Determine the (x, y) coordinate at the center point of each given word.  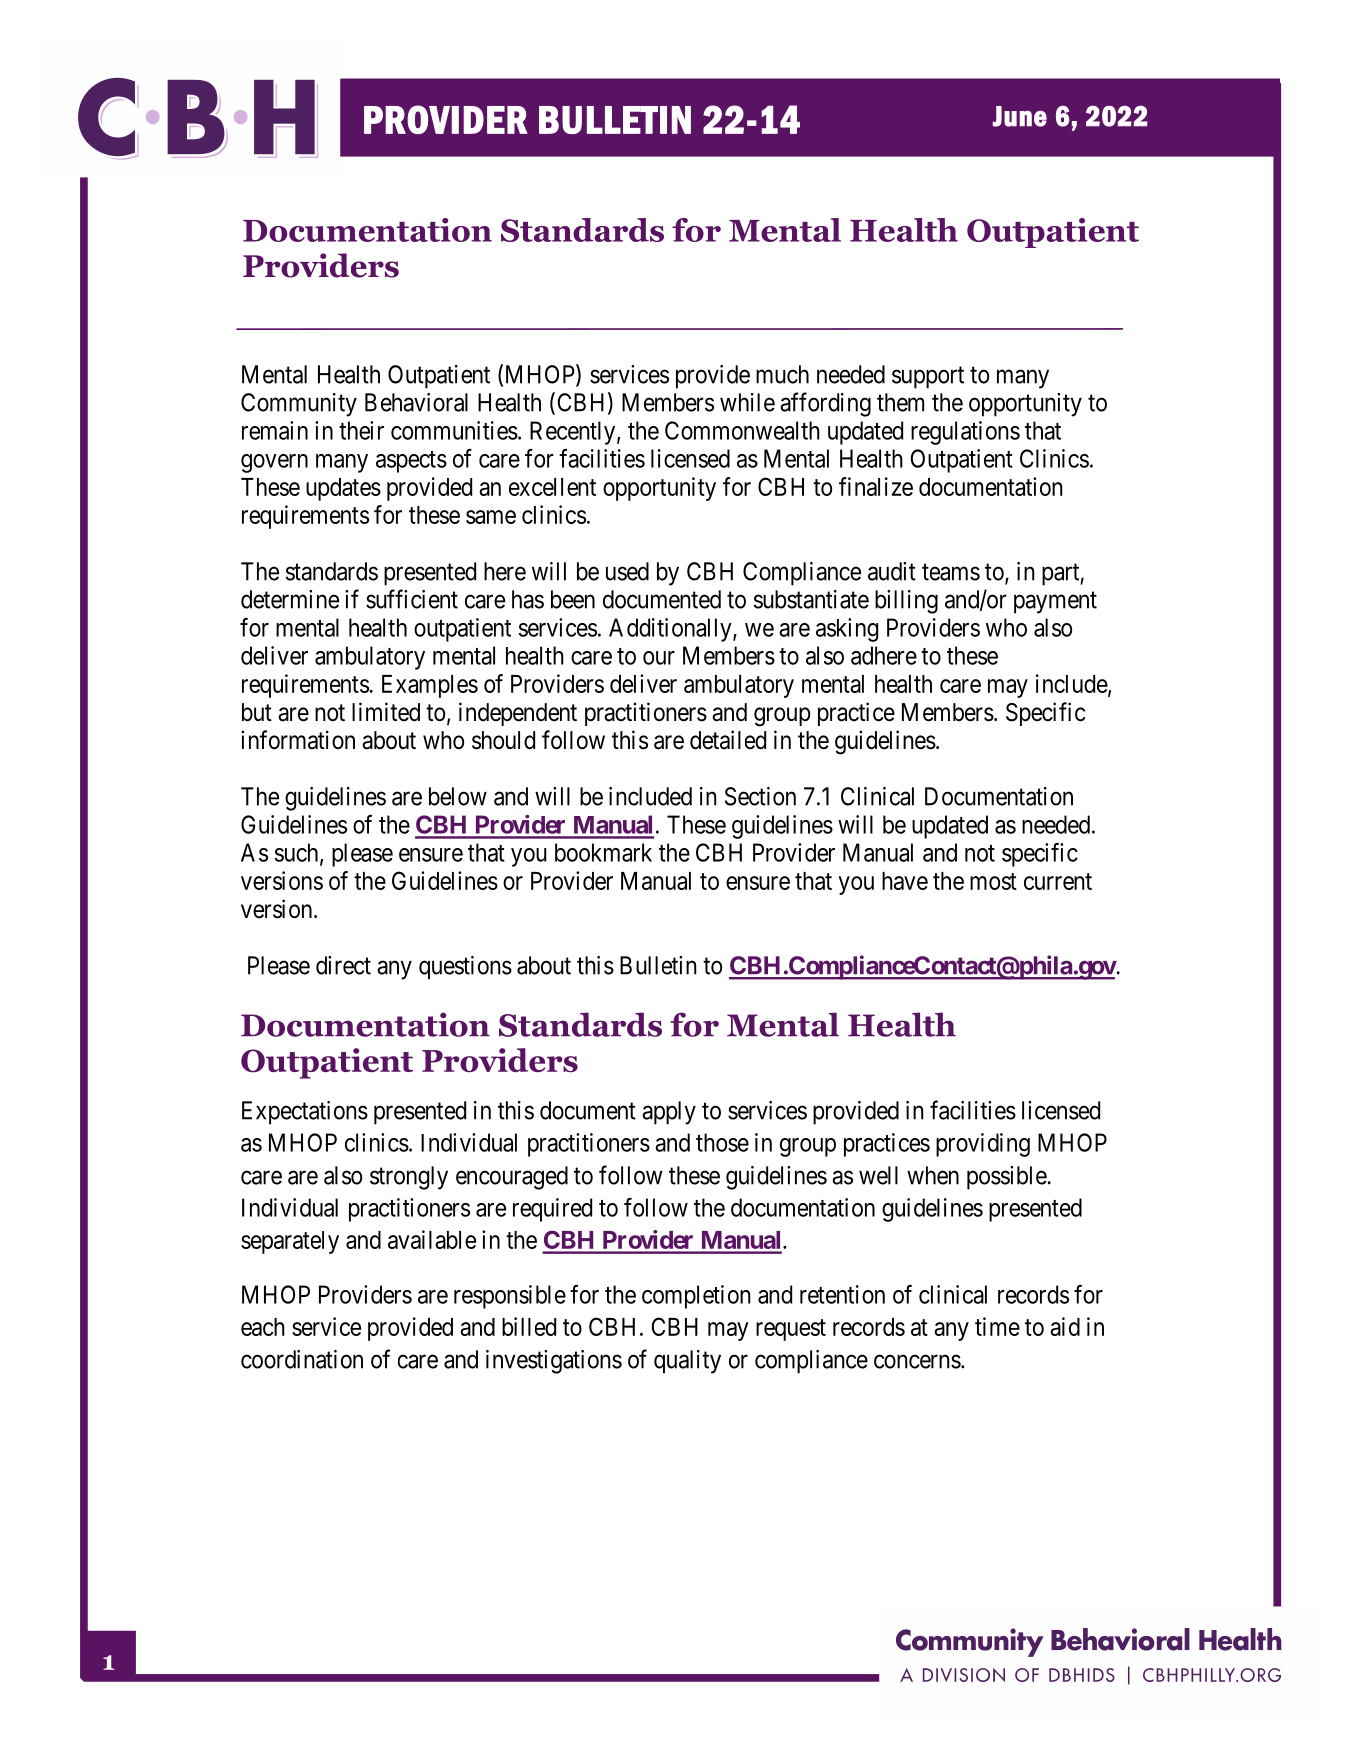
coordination (302, 1359)
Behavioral (416, 402)
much (782, 374)
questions (465, 968)
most (993, 881)
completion (696, 1297)
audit (892, 571)
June (1020, 116)
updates (343, 489)
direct (343, 965)
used (627, 571)
